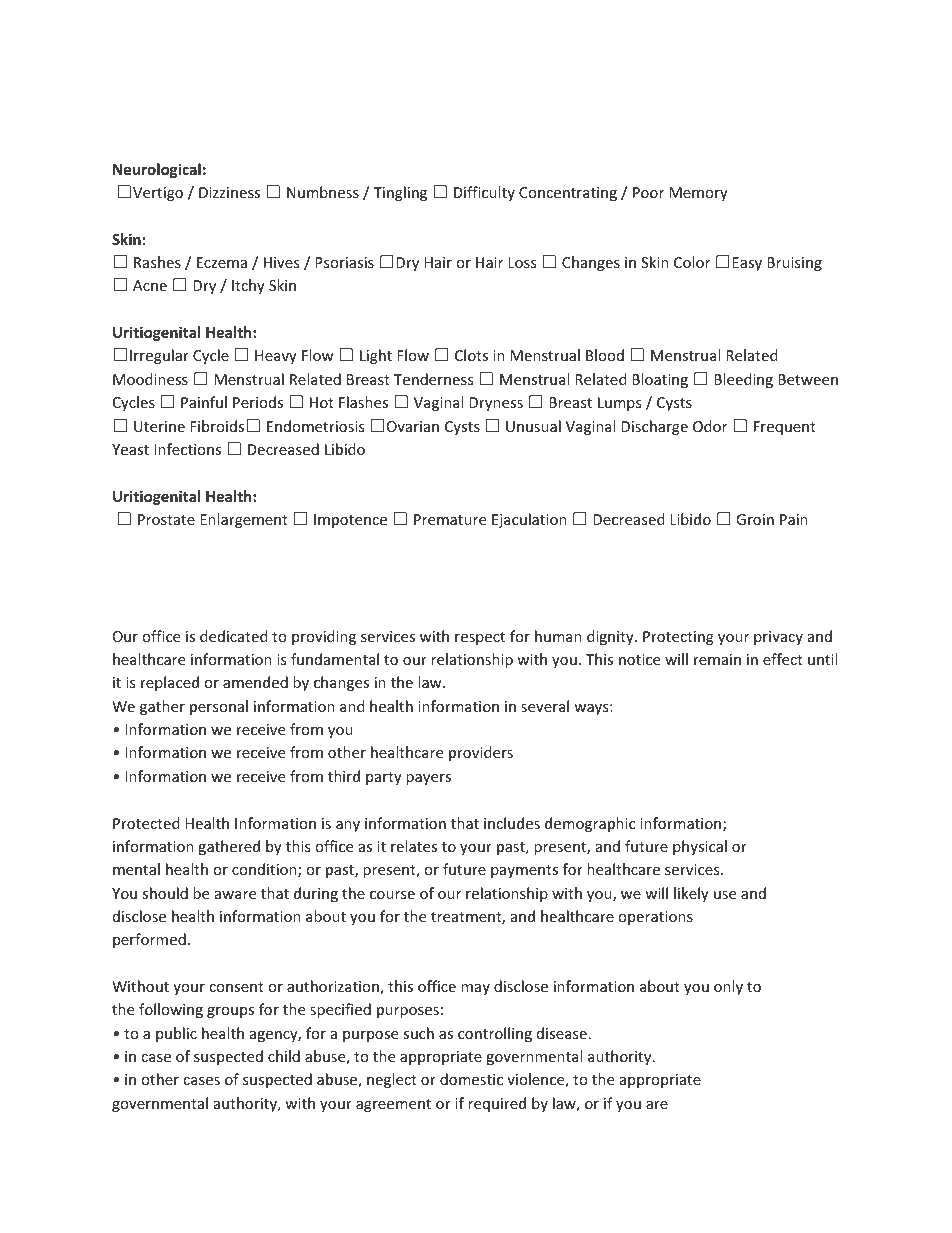  I want to click on Difficulty, so click(484, 193).
